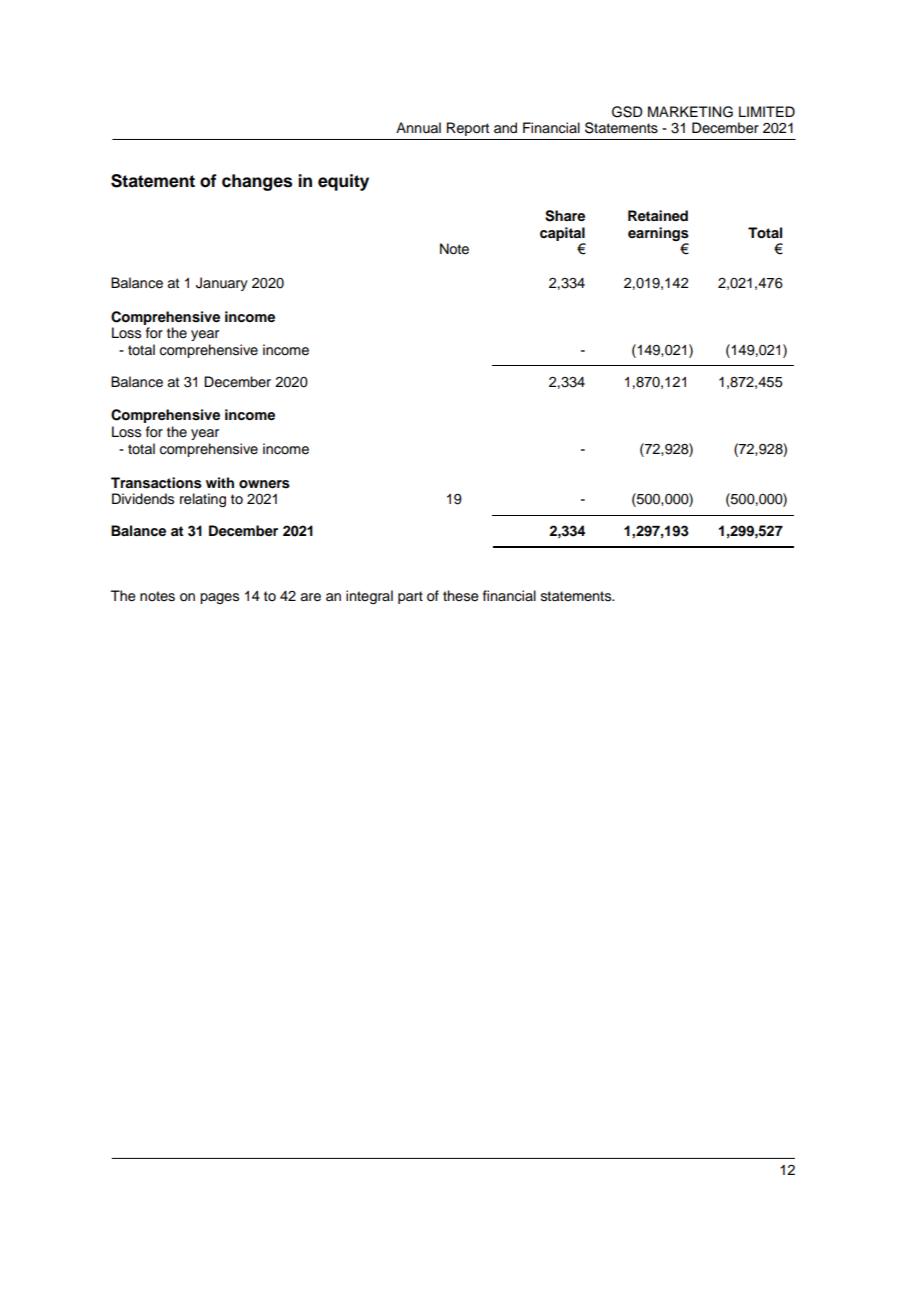  I want to click on integral, so click(369, 597).
